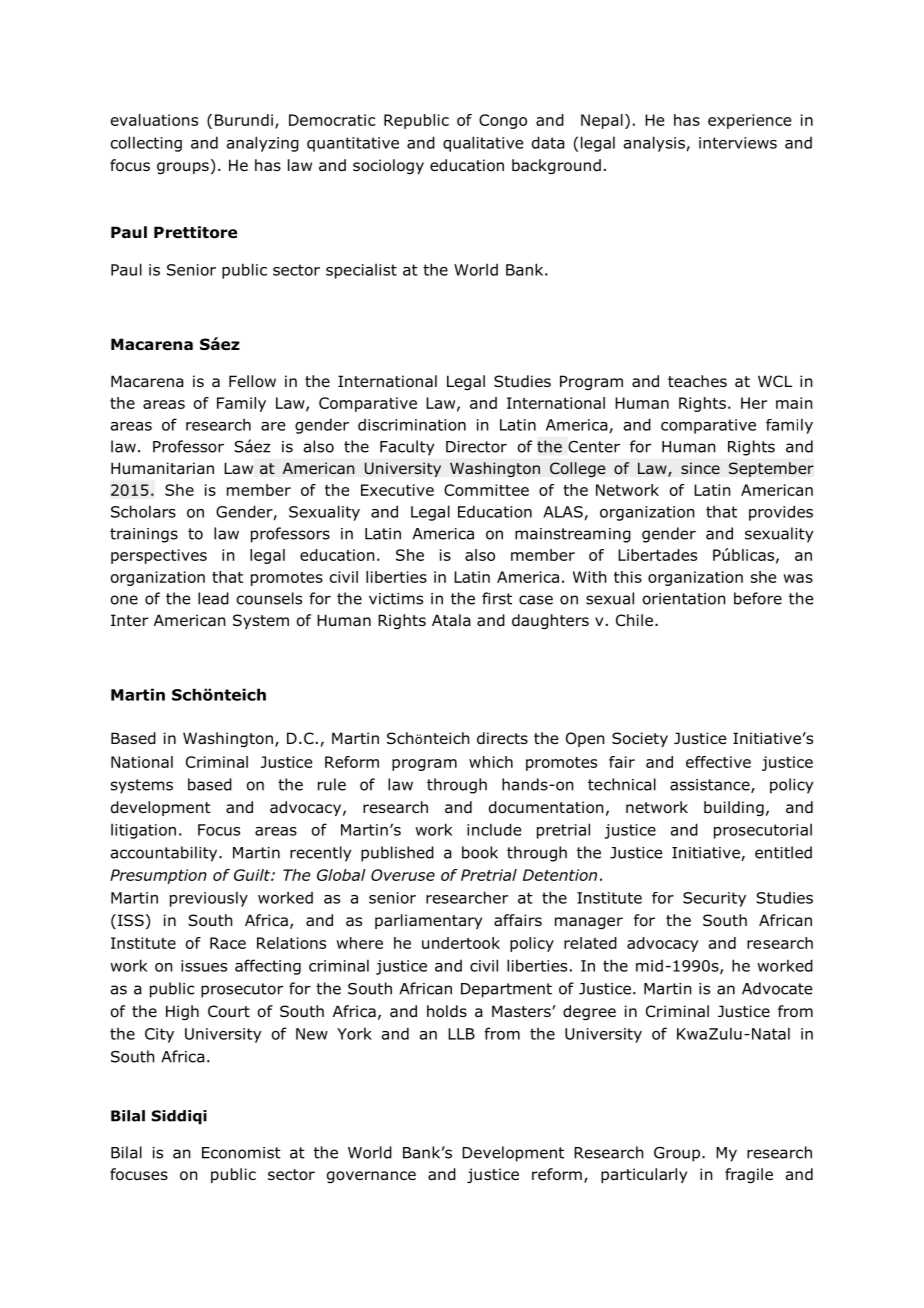  Describe the element at coordinates (654, 144) in the document. I see `analysis` at that location.
